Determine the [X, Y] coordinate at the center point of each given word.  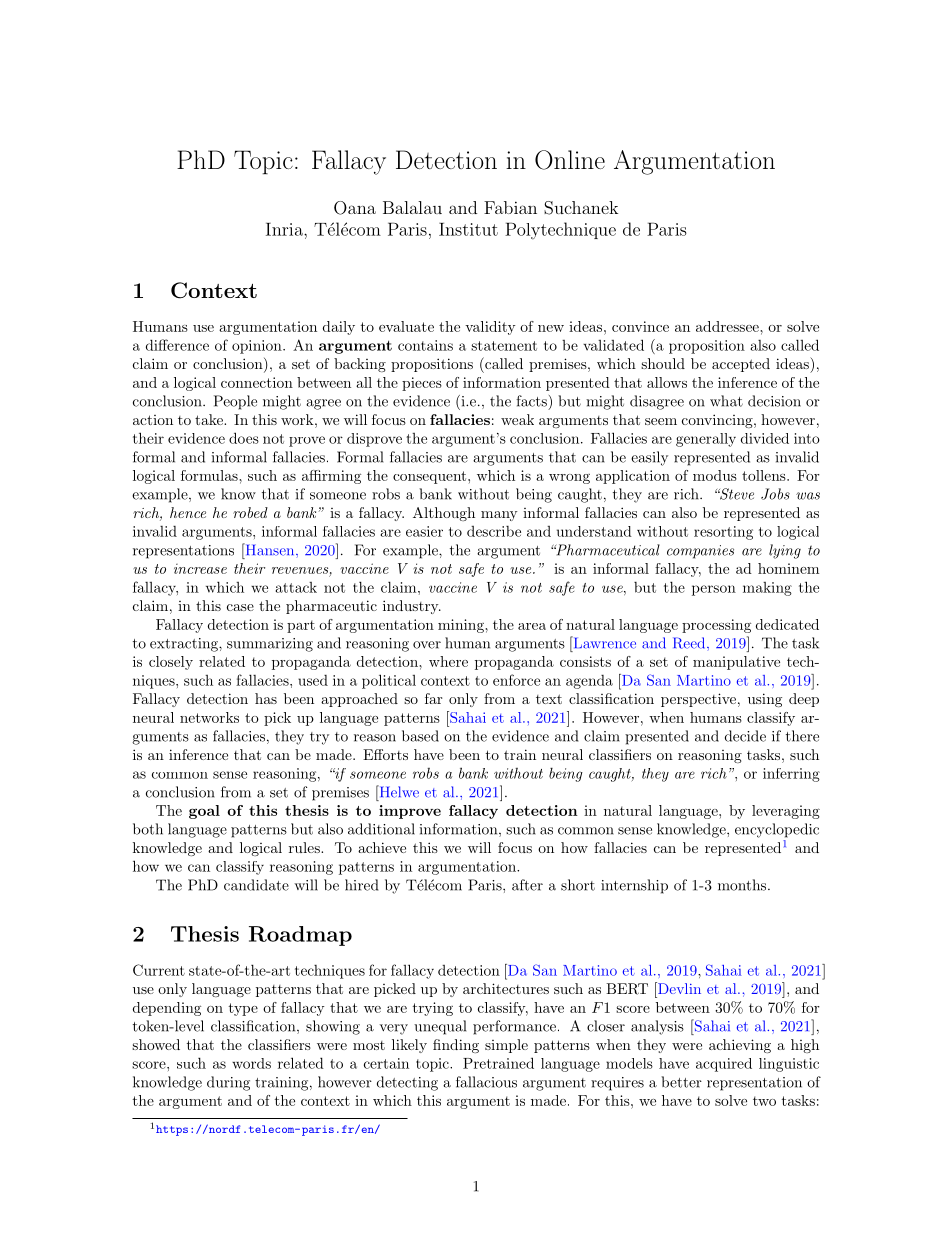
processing [716, 626]
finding [456, 1046]
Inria [285, 229]
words [251, 1063]
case [240, 607]
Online [570, 160]
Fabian [510, 207]
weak [517, 419]
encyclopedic [777, 830]
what [726, 401]
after [527, 885]
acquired [724, 1065]
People [235, 402]
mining [462, 626]
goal [204, 812]
